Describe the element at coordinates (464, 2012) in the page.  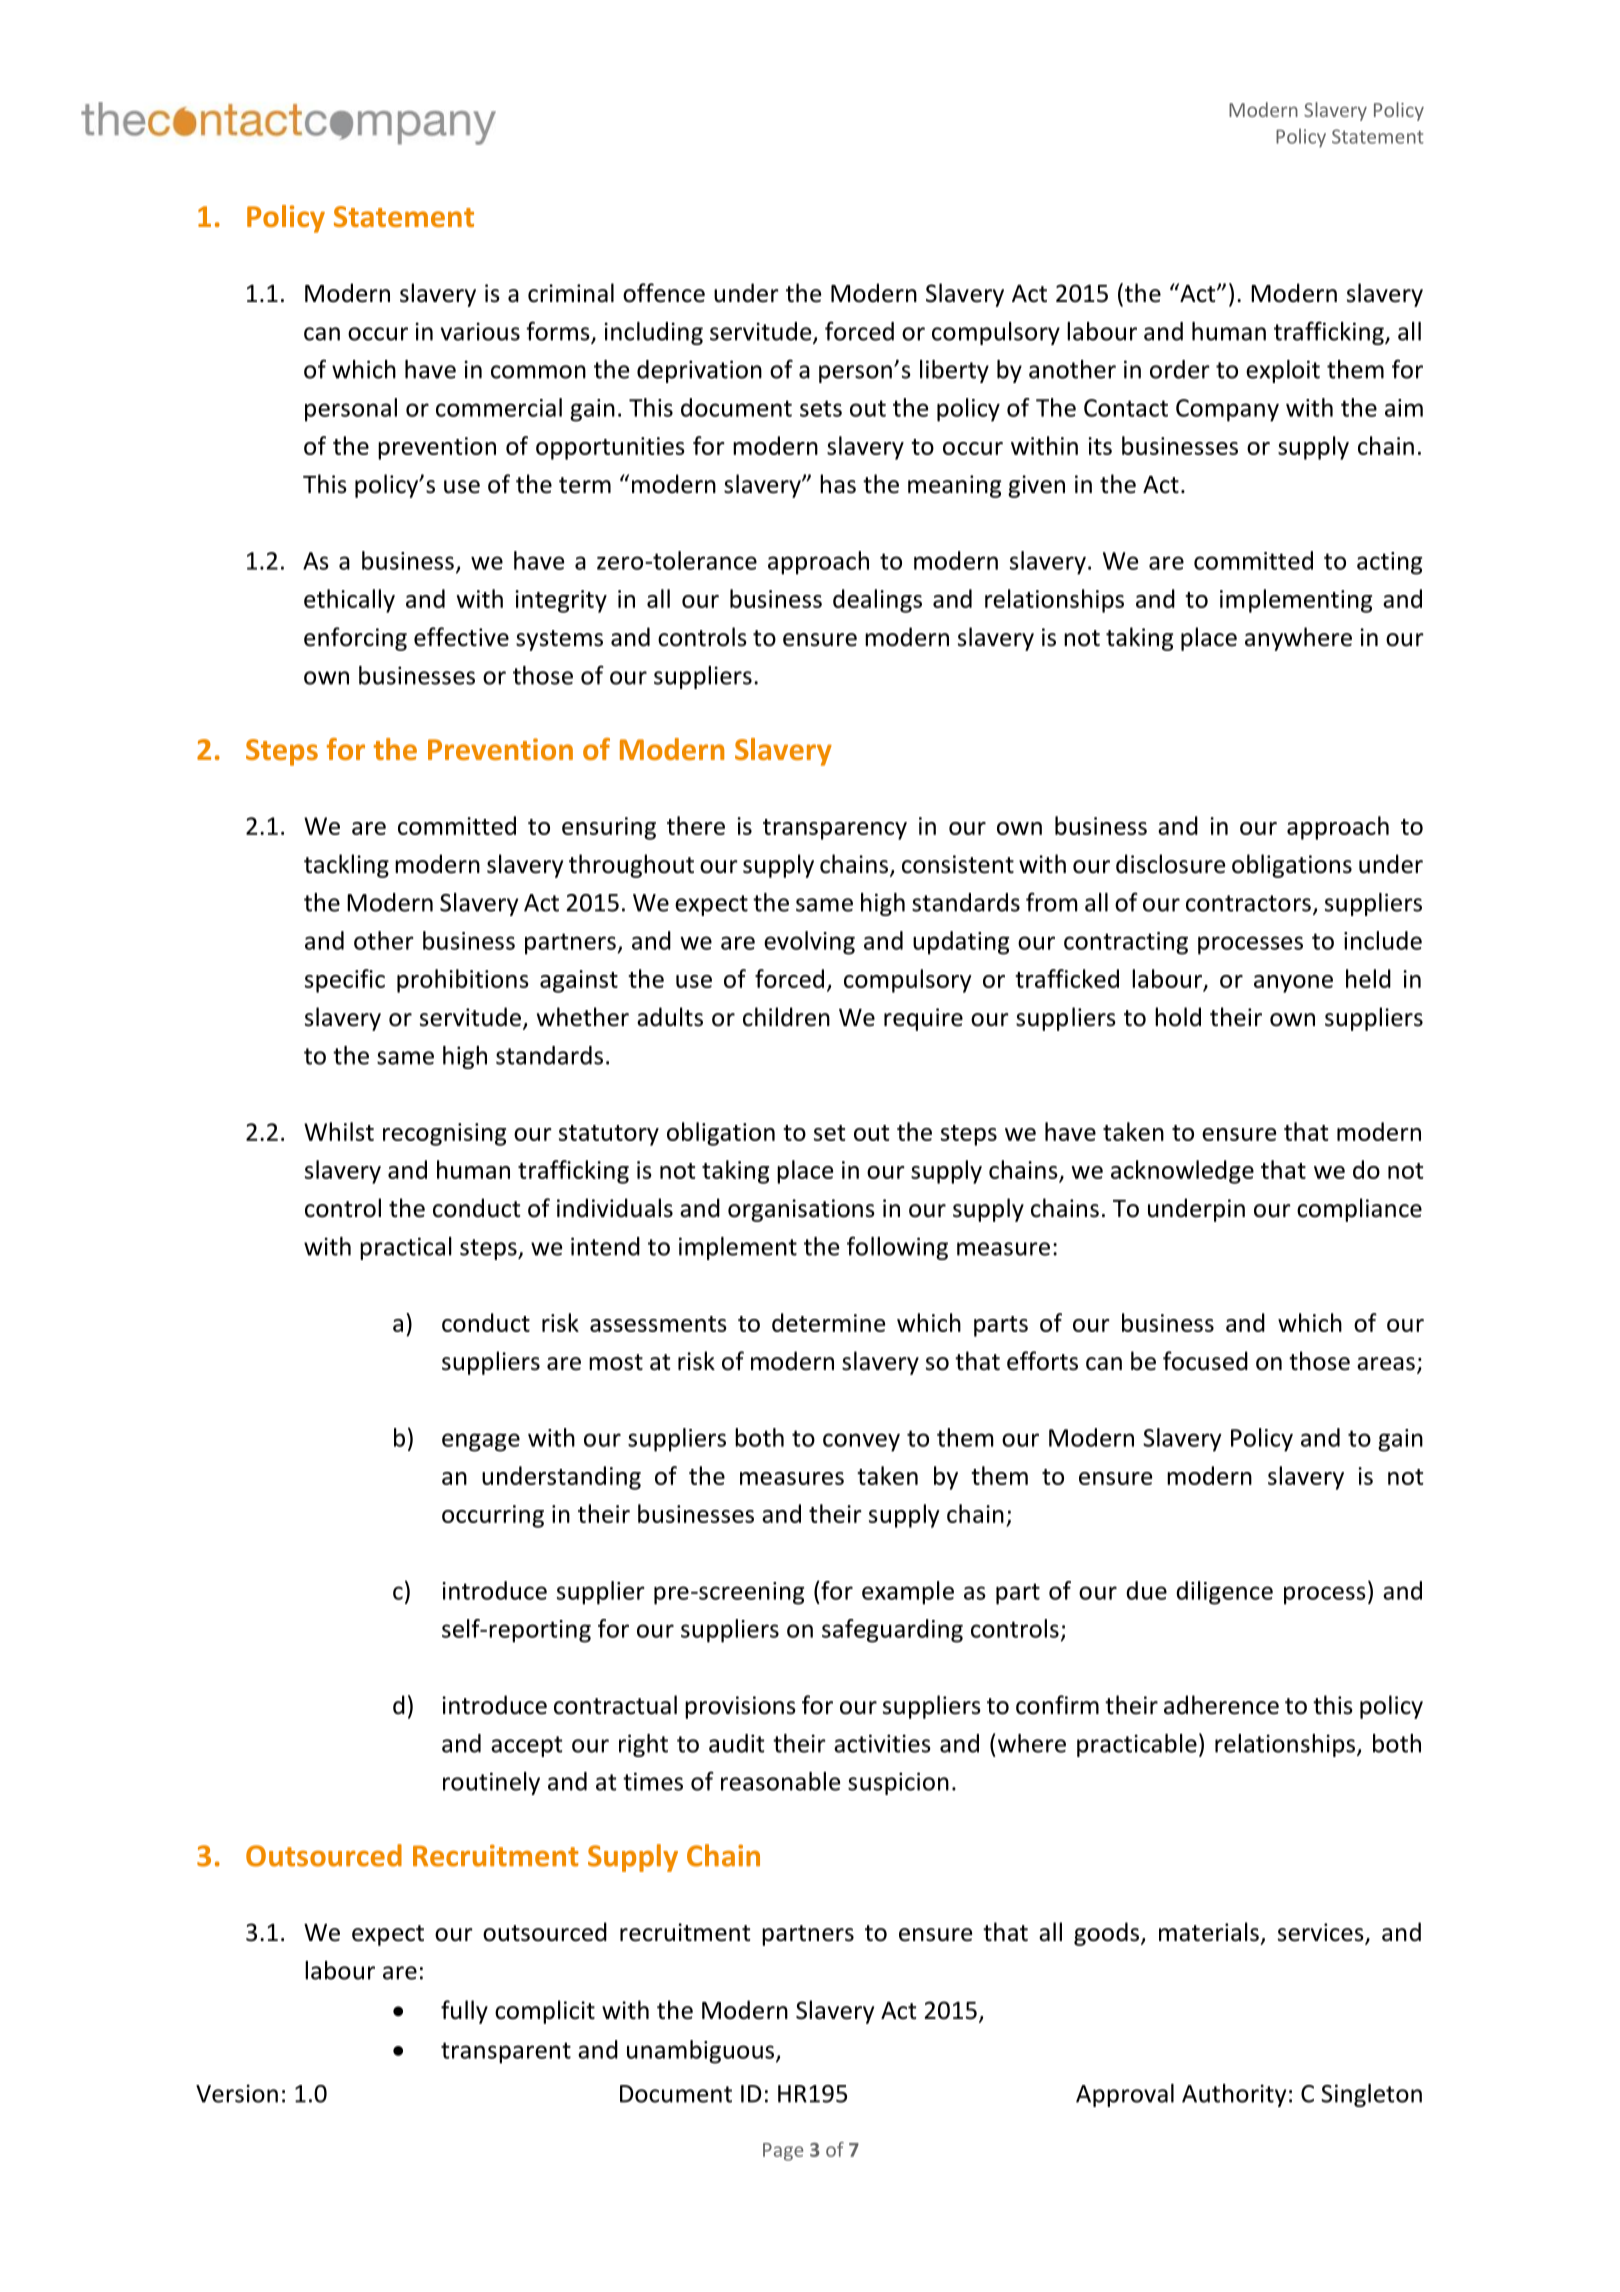
I see `fully` at that location.
